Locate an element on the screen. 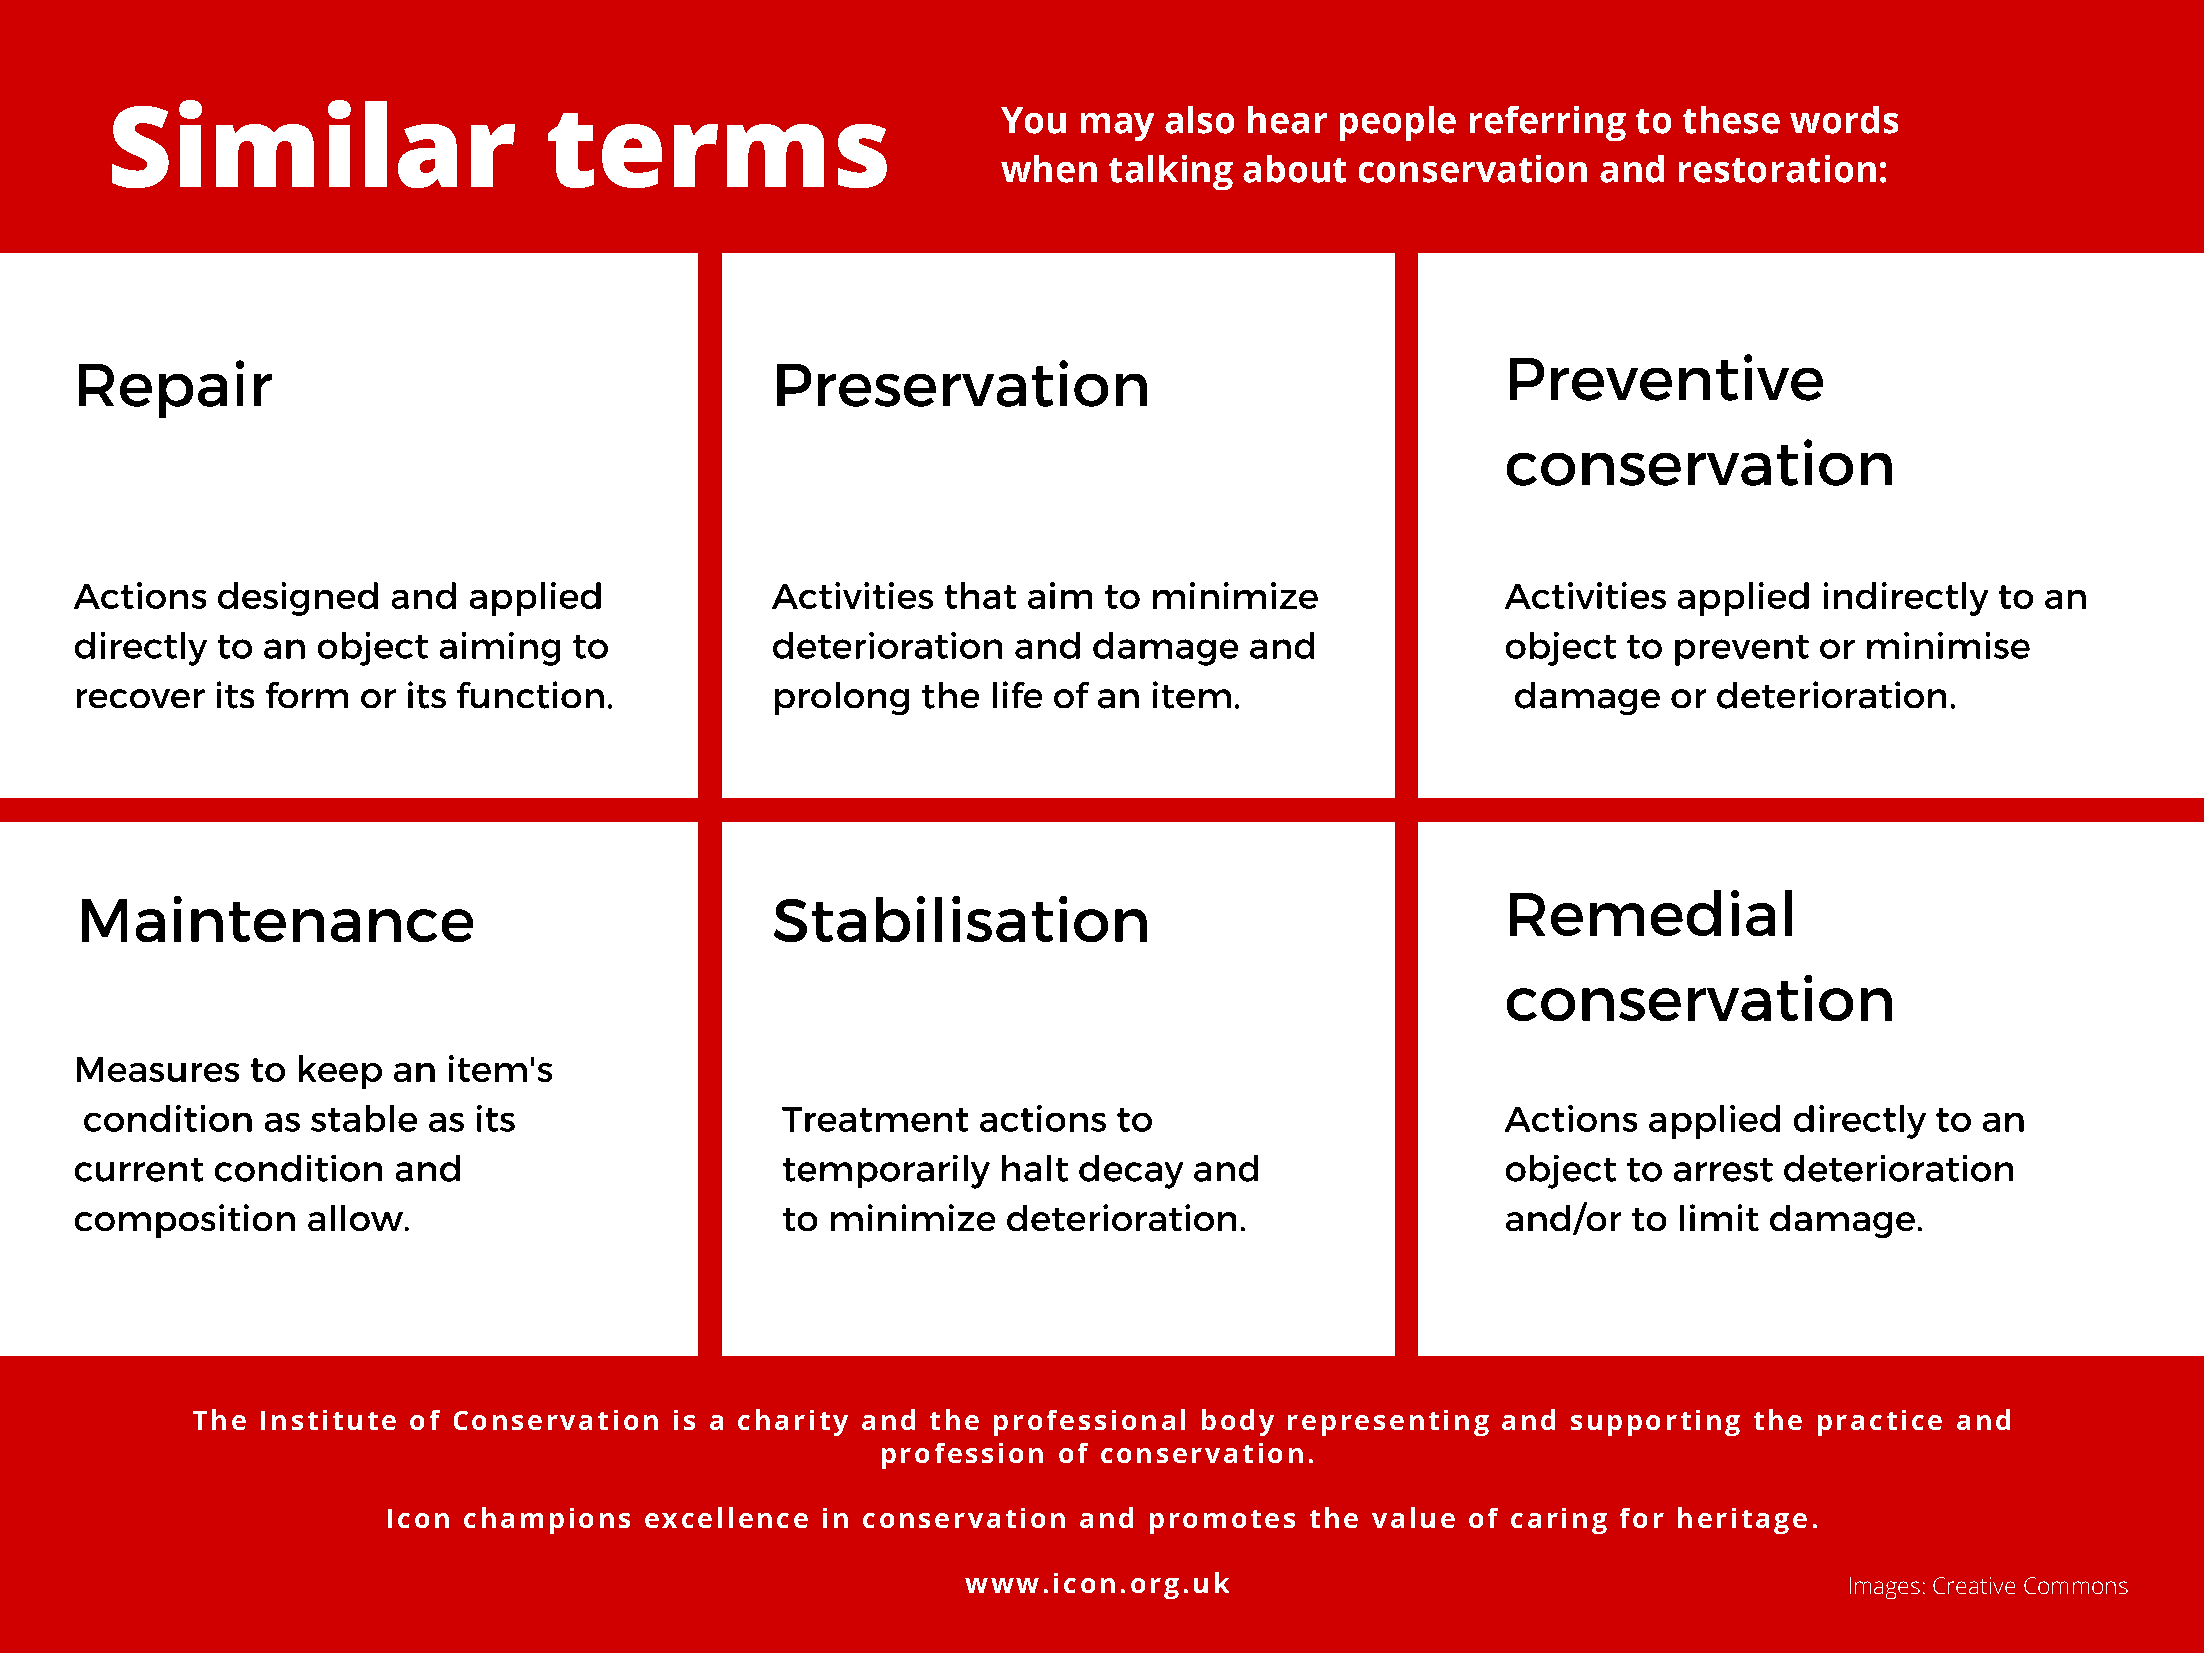  arrest is located at coordinates (1723, 1170).
